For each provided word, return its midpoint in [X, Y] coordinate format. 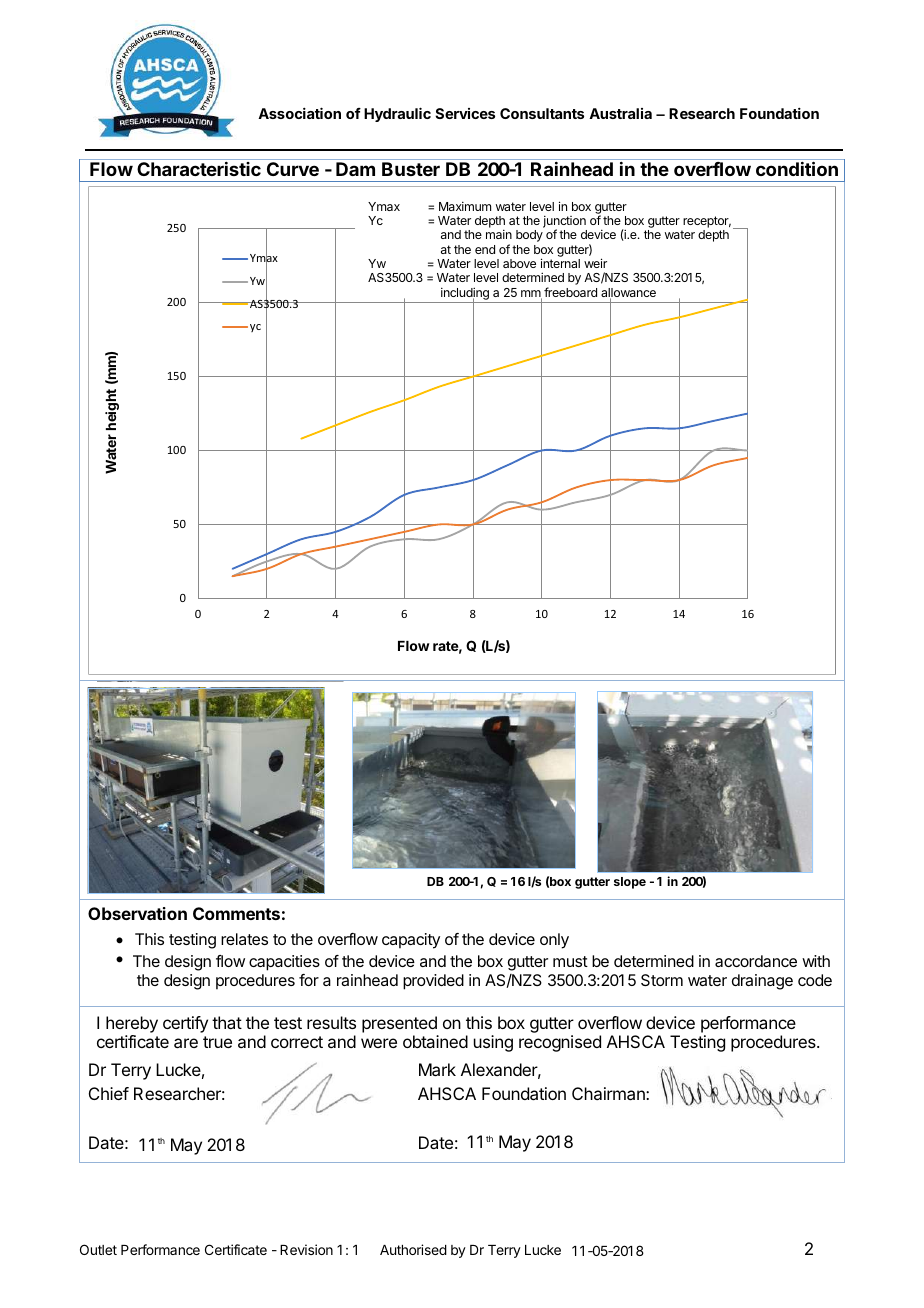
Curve [293, 169]
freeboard [570, 292]
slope [630, 883]
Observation [137, 913]
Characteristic [199, 169]
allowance [628, 294]
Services [465, 113]
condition [797, 168]
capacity [411, 941]
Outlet [98, 1249]
